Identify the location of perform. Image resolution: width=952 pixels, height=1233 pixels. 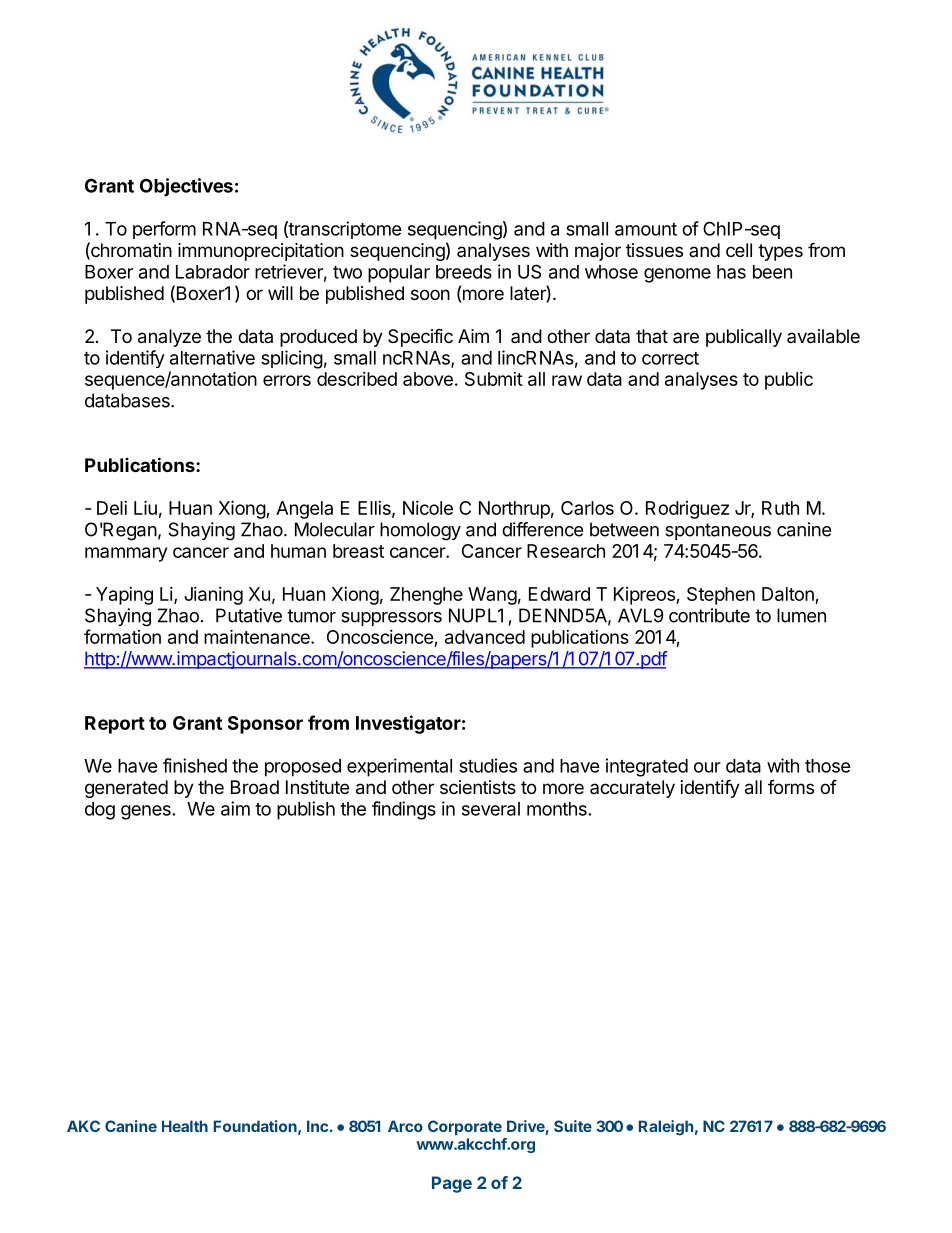
(164, 230).
